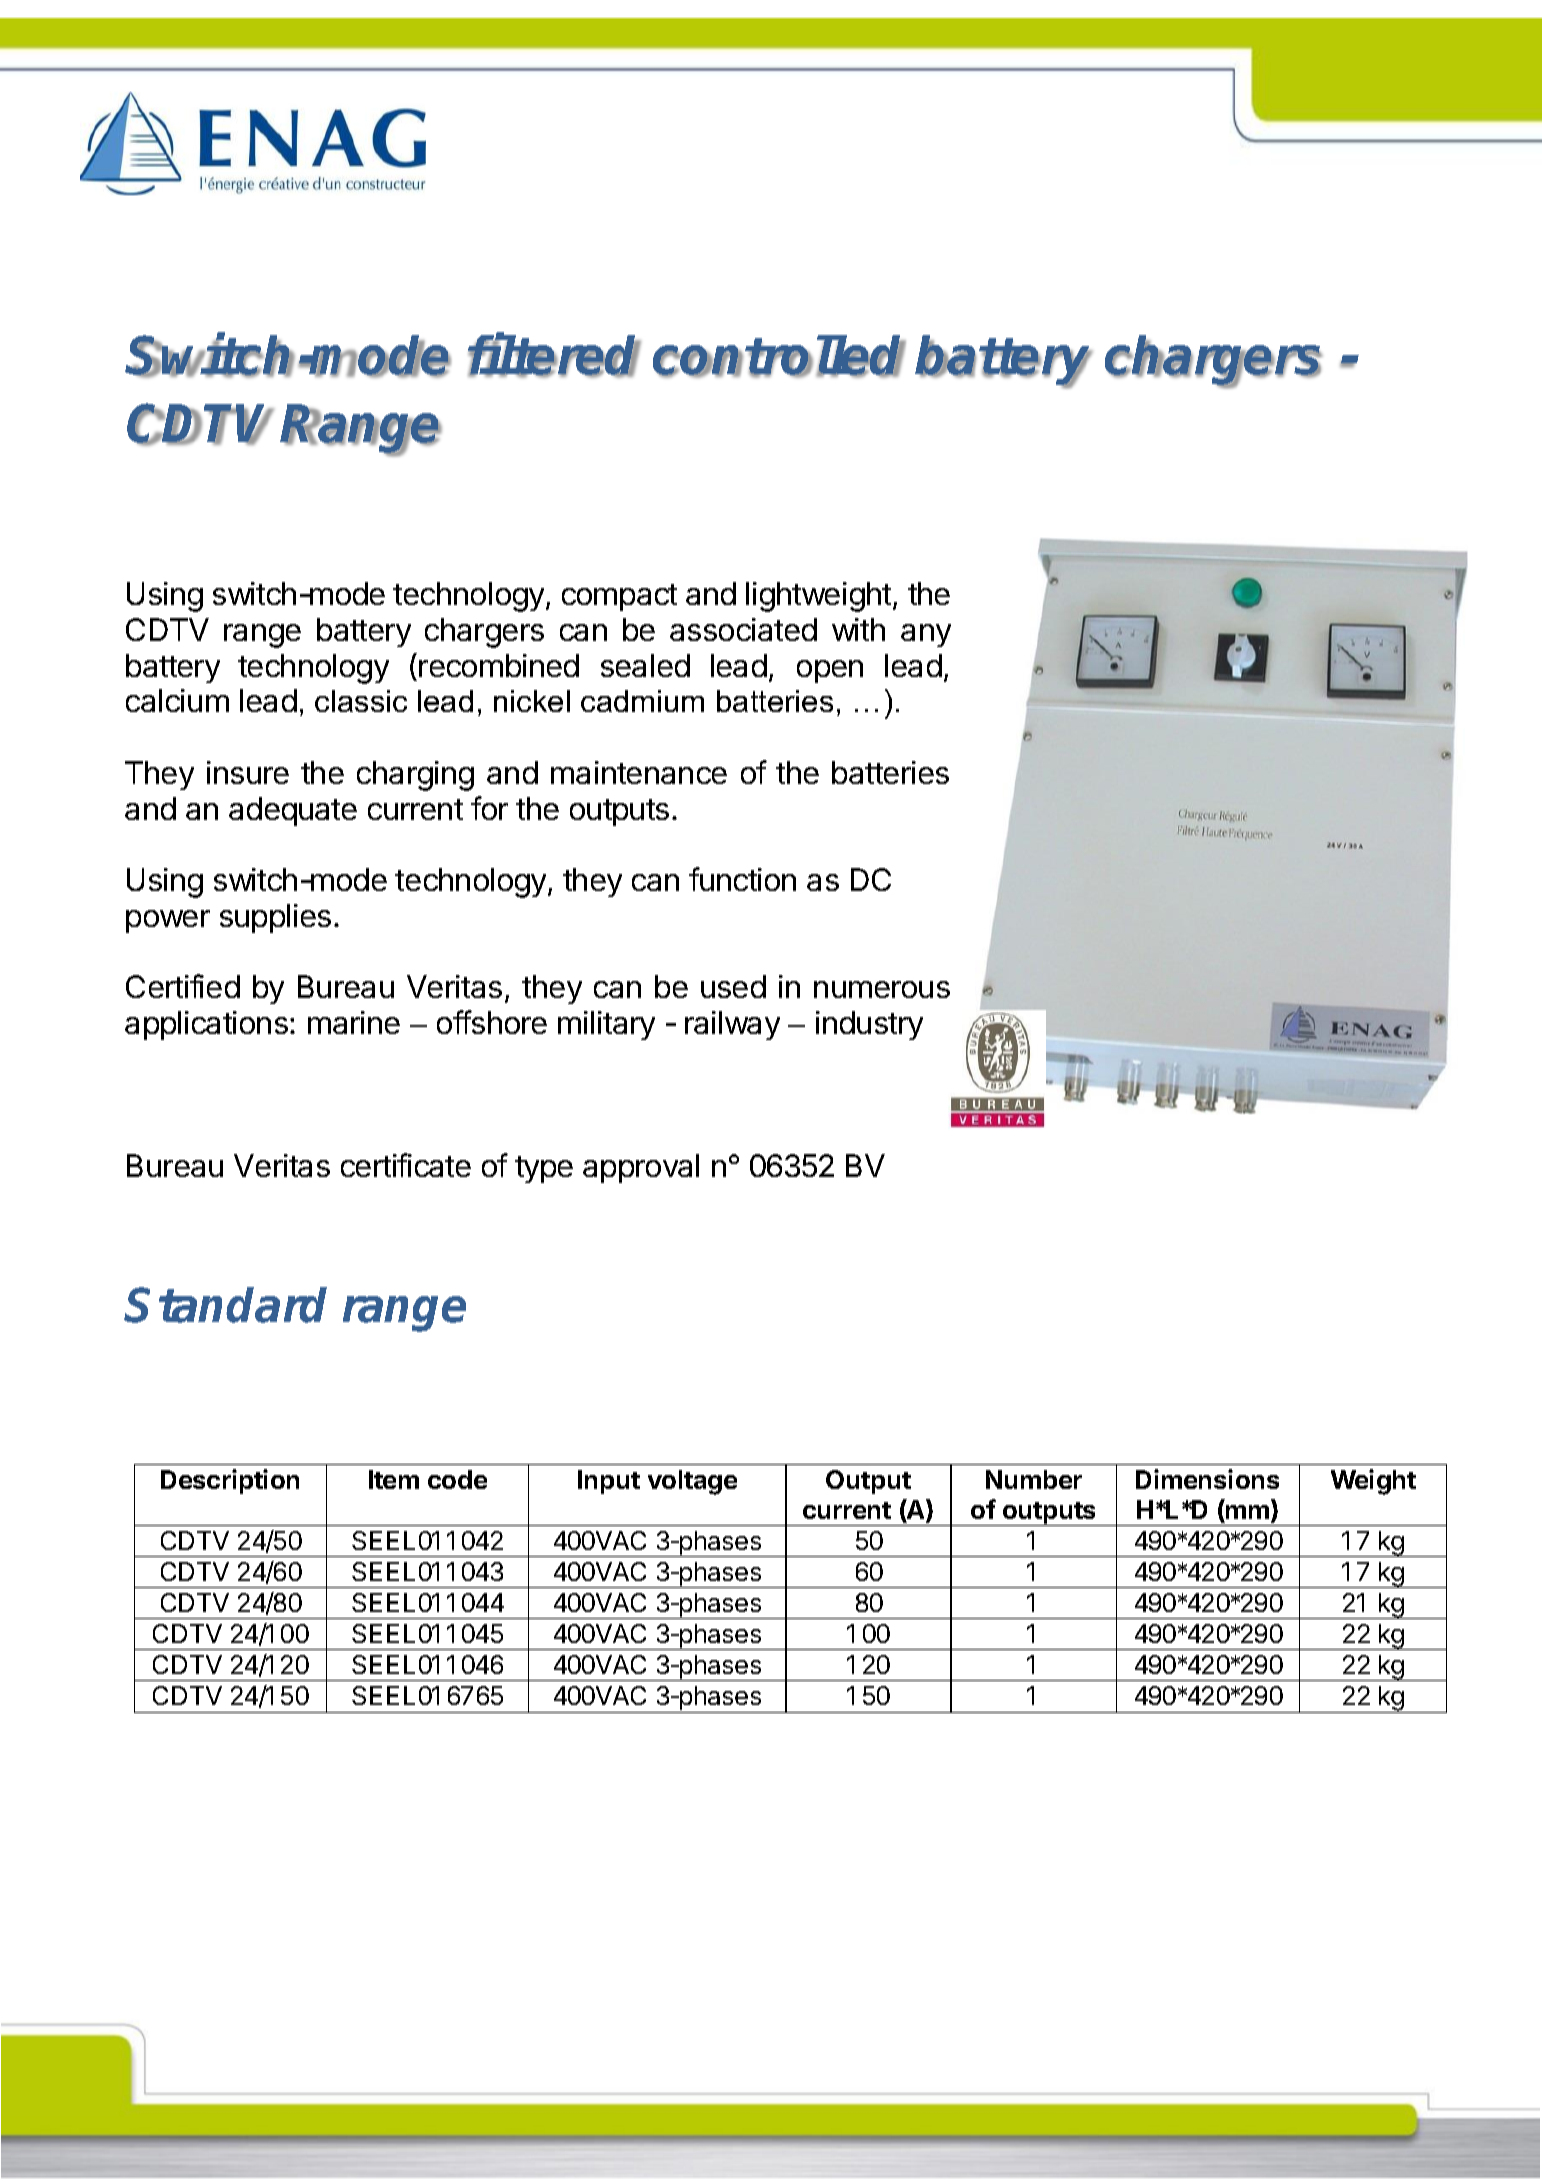  What do you see at coordinates (354, 1022) in the screenshot?
I see `marine` at bounding box center [354, 1022].
